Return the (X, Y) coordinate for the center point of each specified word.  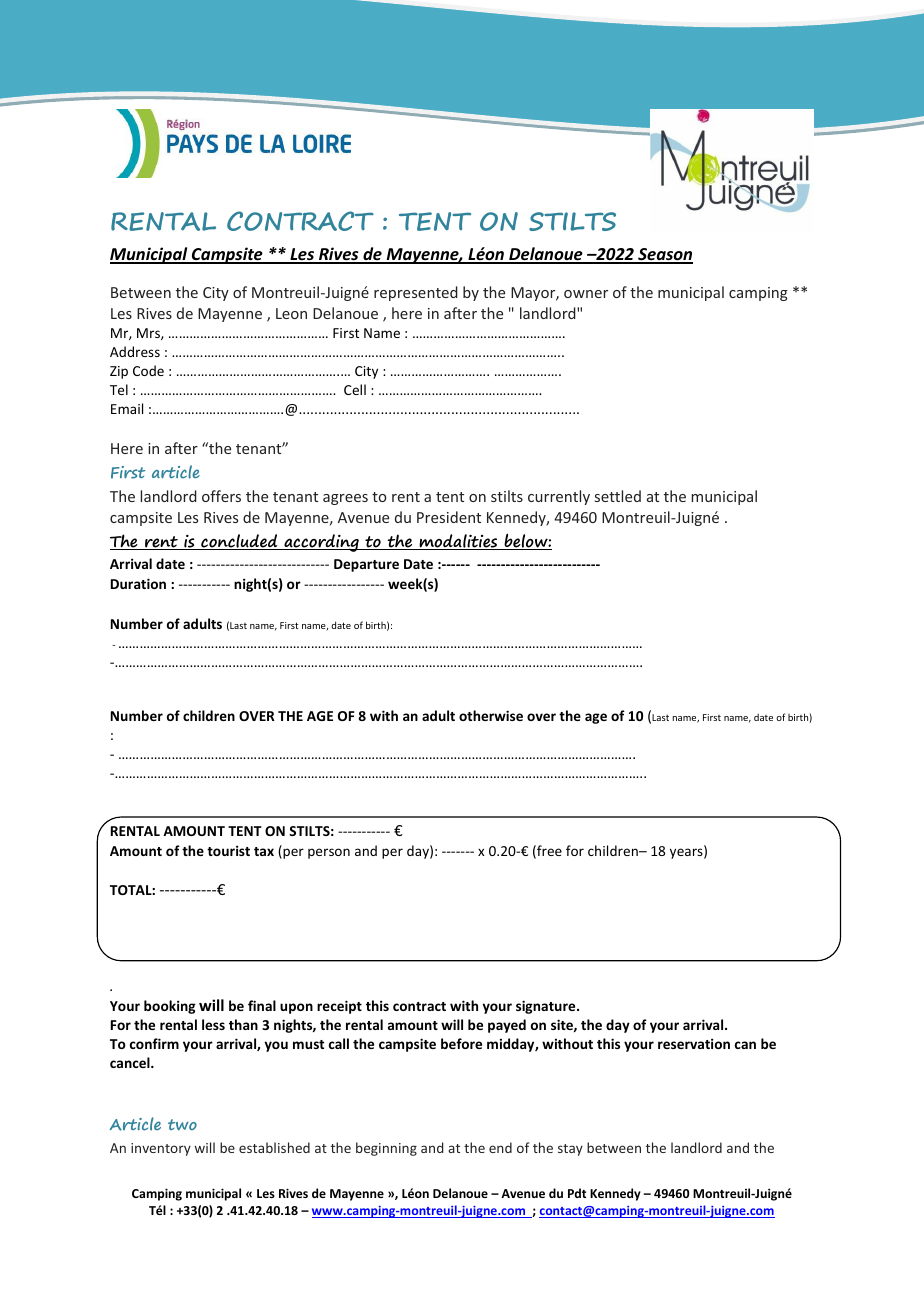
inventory (161, 1149)
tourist (228, 850)
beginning (386, 1149)
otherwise (491, 715)
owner (586, 294)
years (687, 853)
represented (416, 293)
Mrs (149, 334)
